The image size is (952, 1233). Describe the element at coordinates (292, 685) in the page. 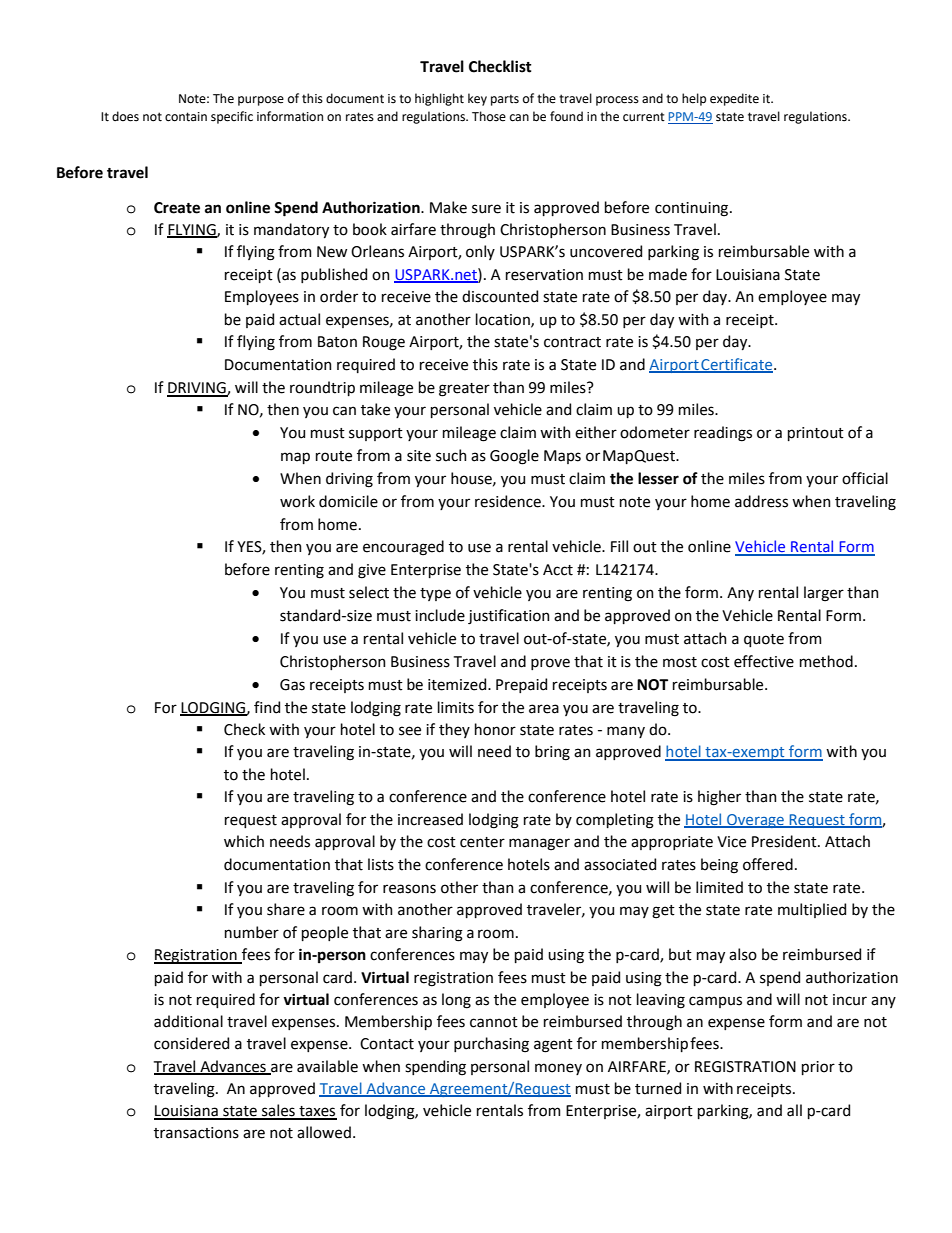

I see `Gas` at that location.
